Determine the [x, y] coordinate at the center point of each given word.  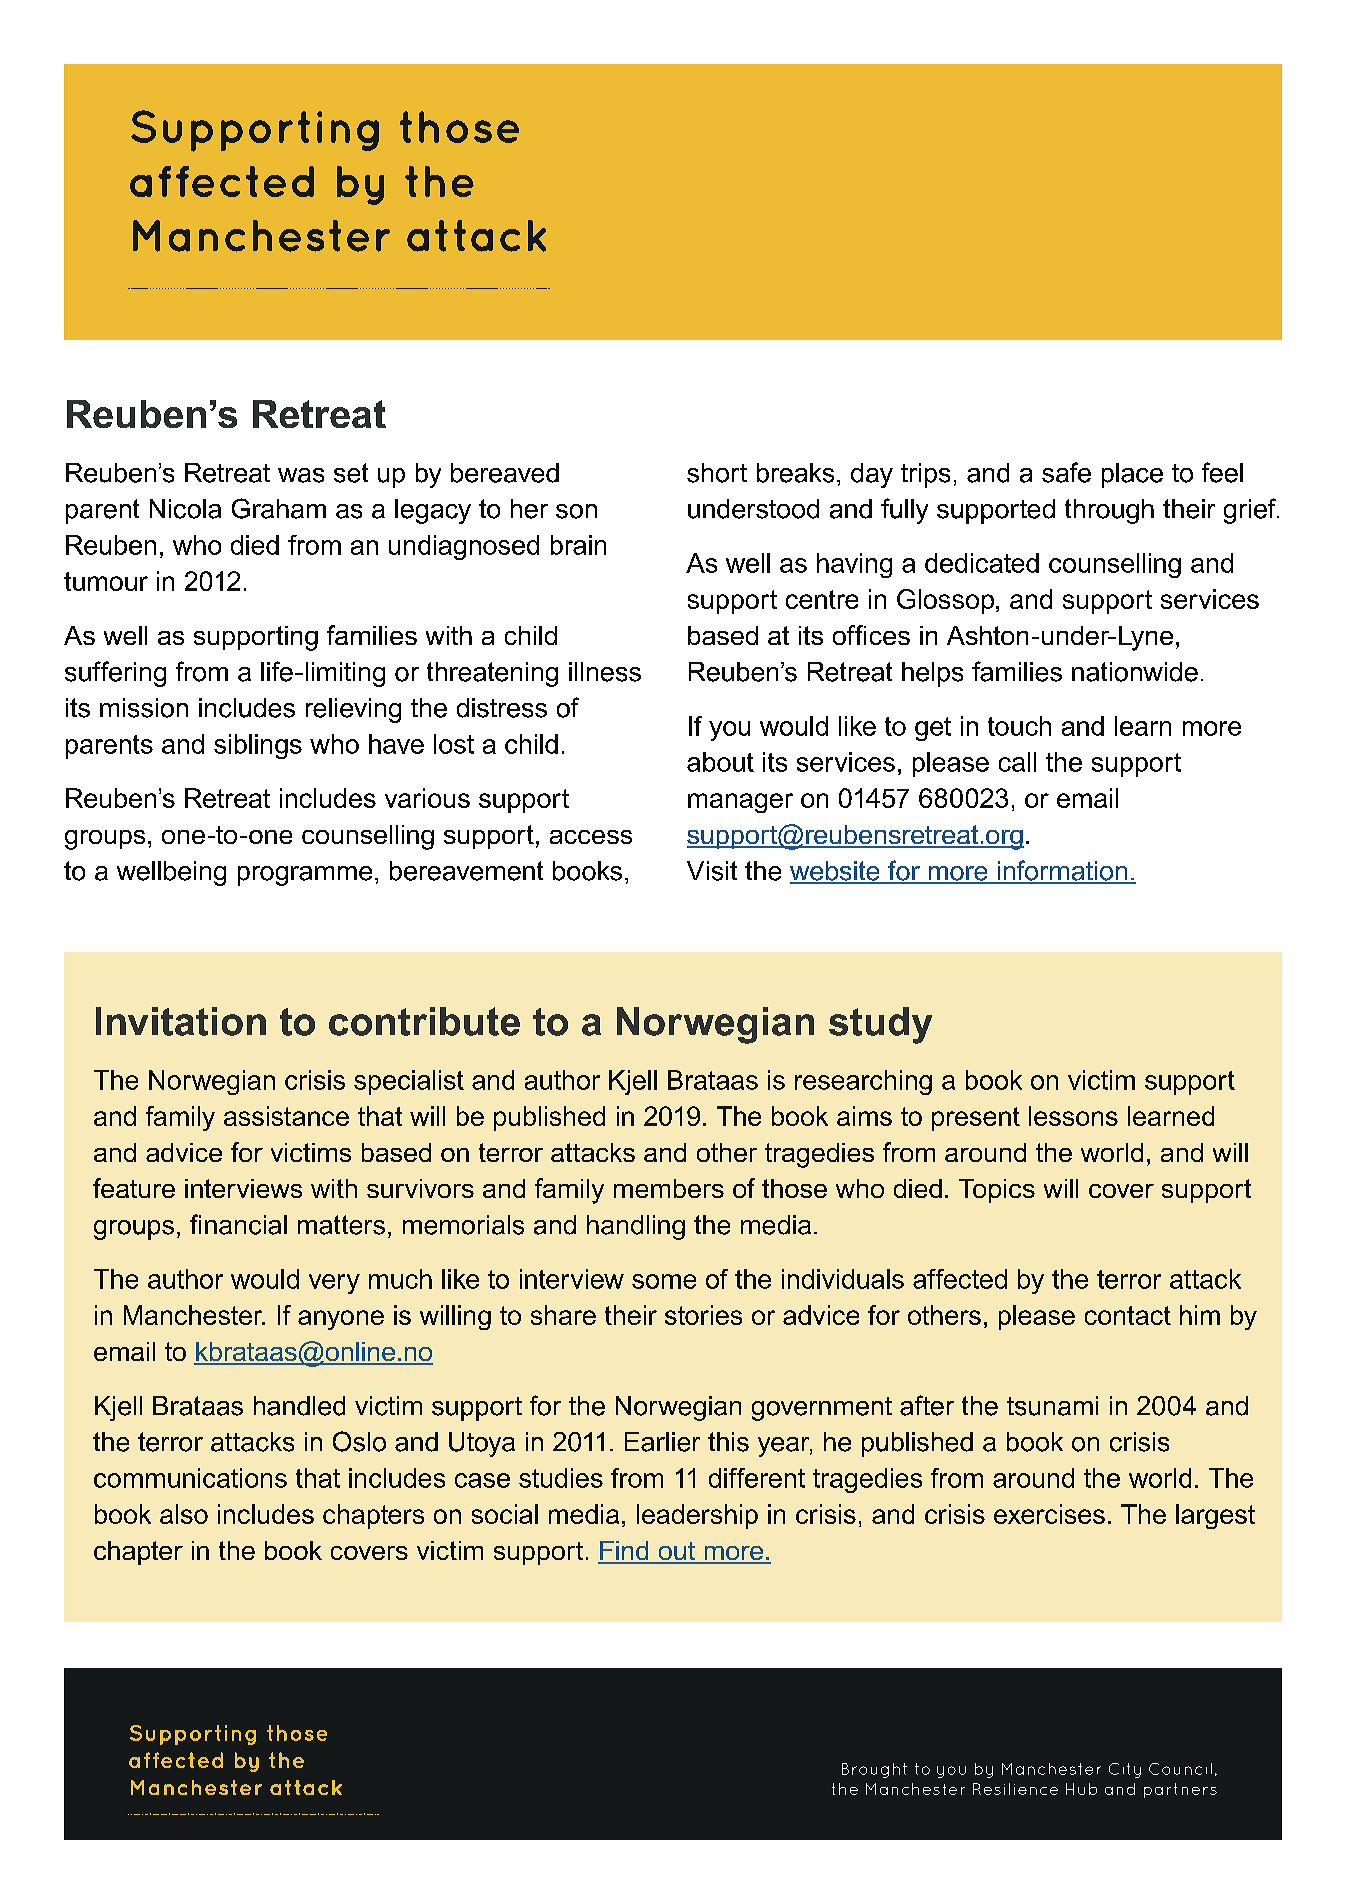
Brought [874, 1770]
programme [305, 876]
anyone [341, 1320]
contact [1128, 1315]
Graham [279, 508]
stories [703, 1315]
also [184, 1514]
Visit [712, 871]
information [1062, 871]
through [1109, 511]
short [717, 473]
